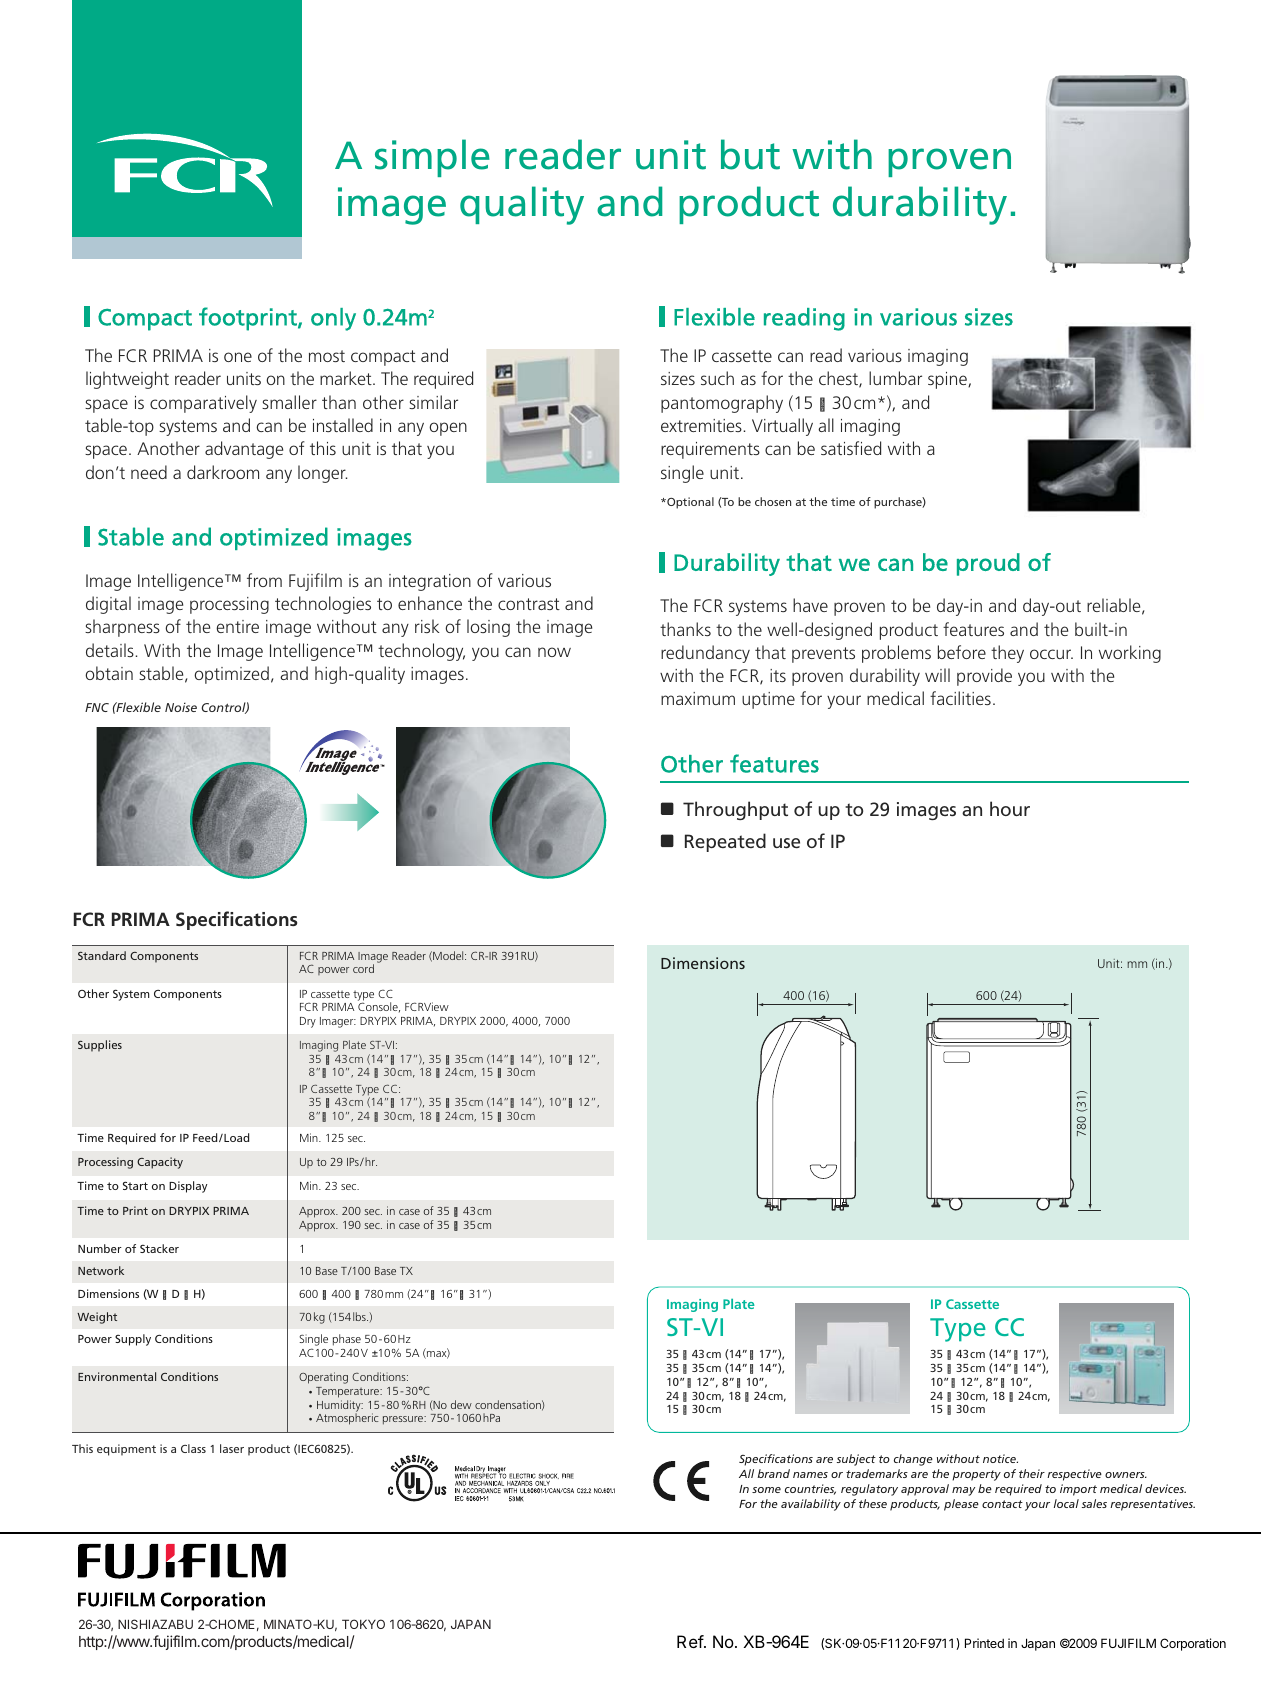 Image resolution: width=1261 pixels, height=1683 pixels. Describe the element at coordinates (750, 154) in the screenshot. I see `but` at that location.
